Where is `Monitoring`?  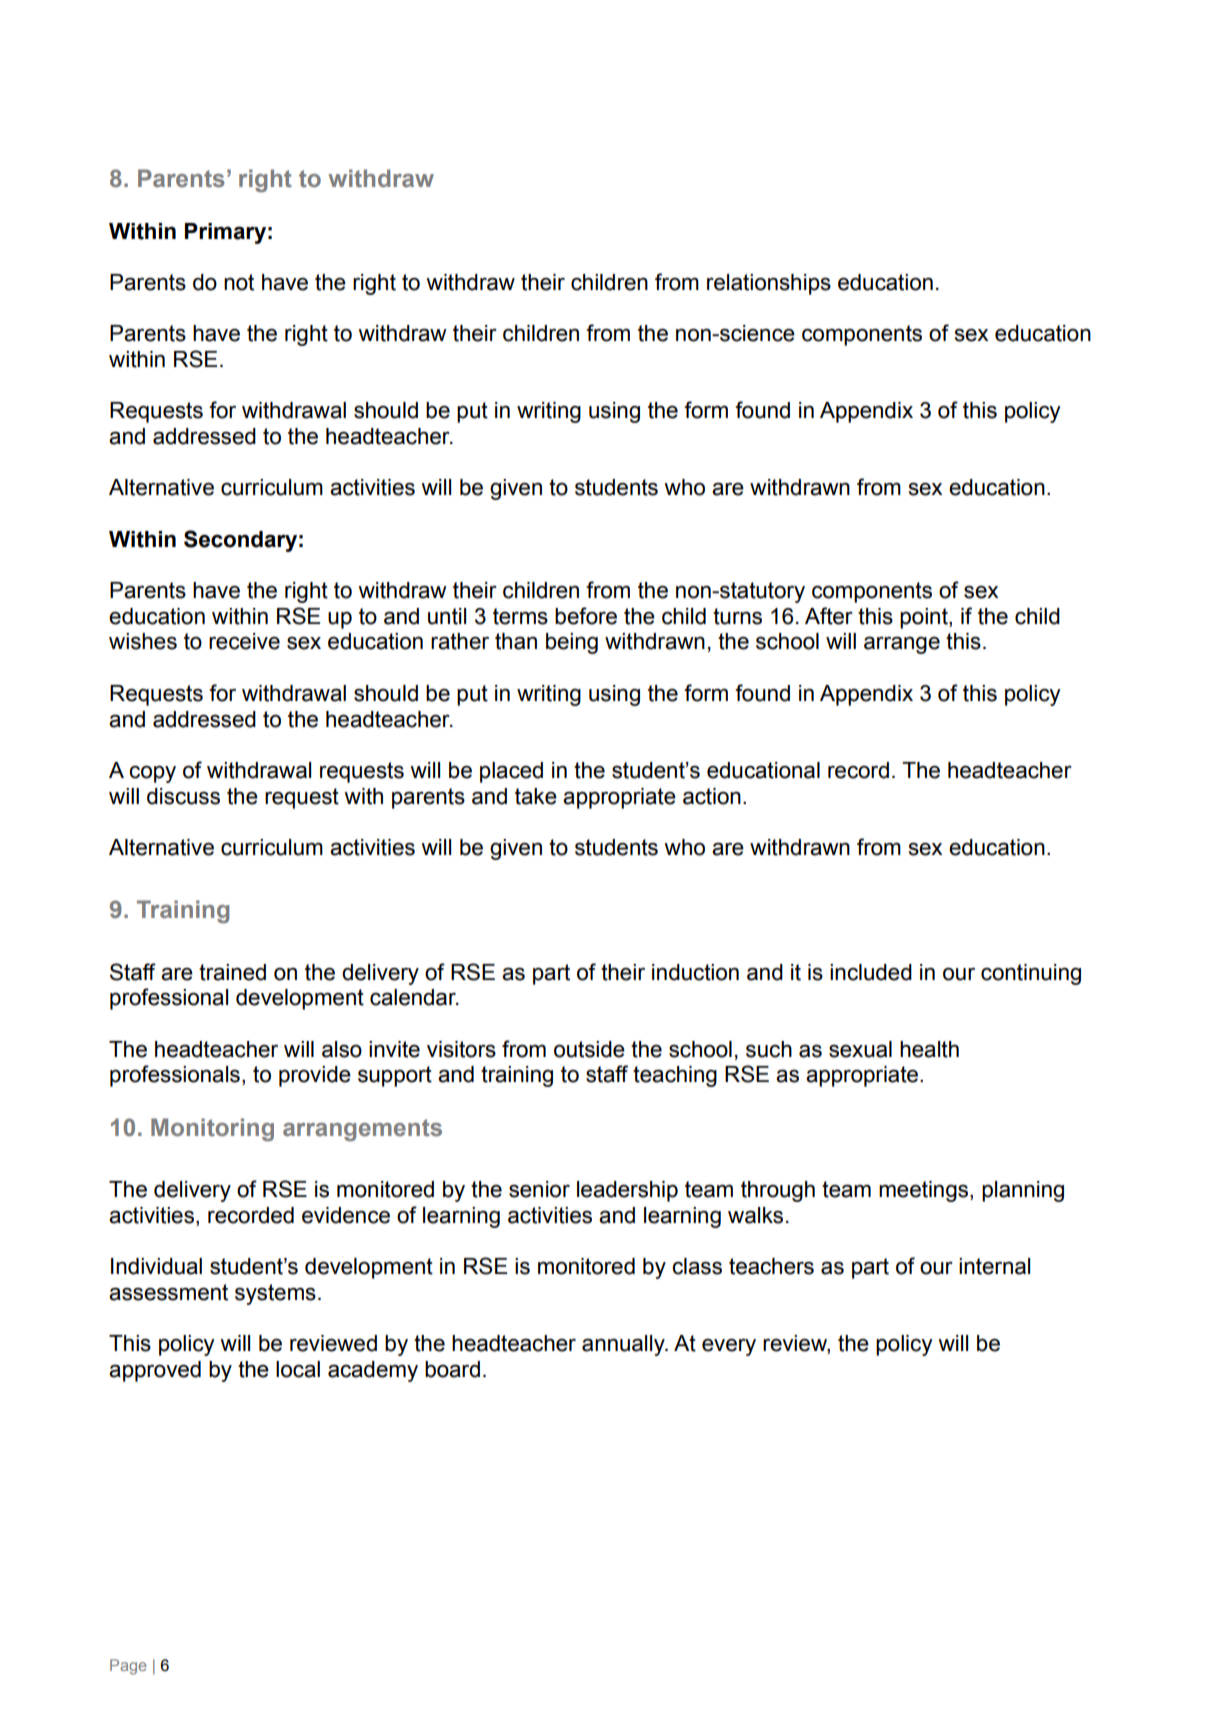
Monitoring is located at coordinates (212, 1129).
